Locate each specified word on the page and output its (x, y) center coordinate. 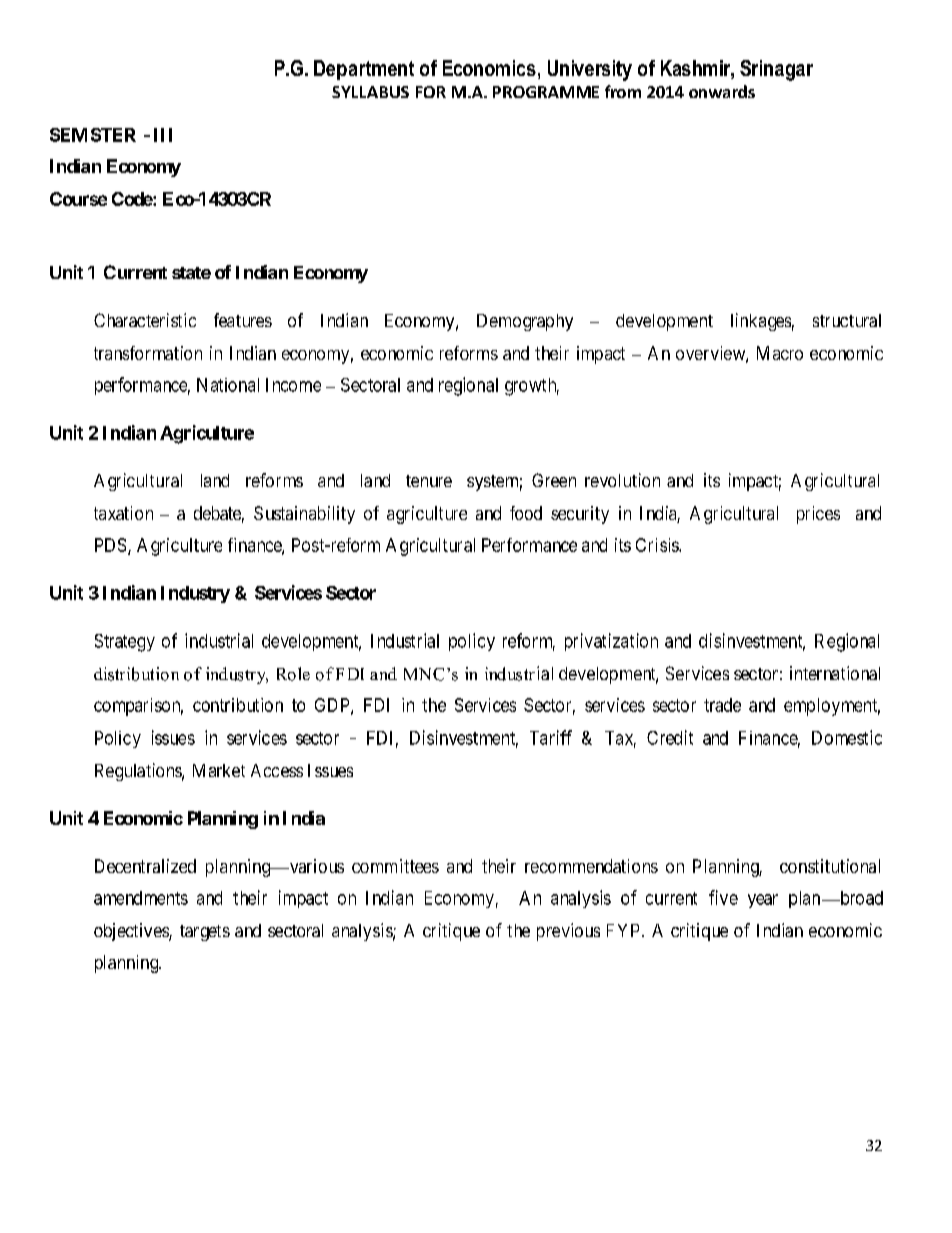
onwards (722, 91)
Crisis (658, 545)
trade (722, 705)
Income (293, 385)
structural (847, 320)
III (163, 135)
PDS (110, 545)
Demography (525, 322)
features (243, 320)
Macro (780, 353)
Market (219, 770)
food (526, 513)
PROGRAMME (546, 92)
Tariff (551, 737)
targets (205, 933)
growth (532, 387)
